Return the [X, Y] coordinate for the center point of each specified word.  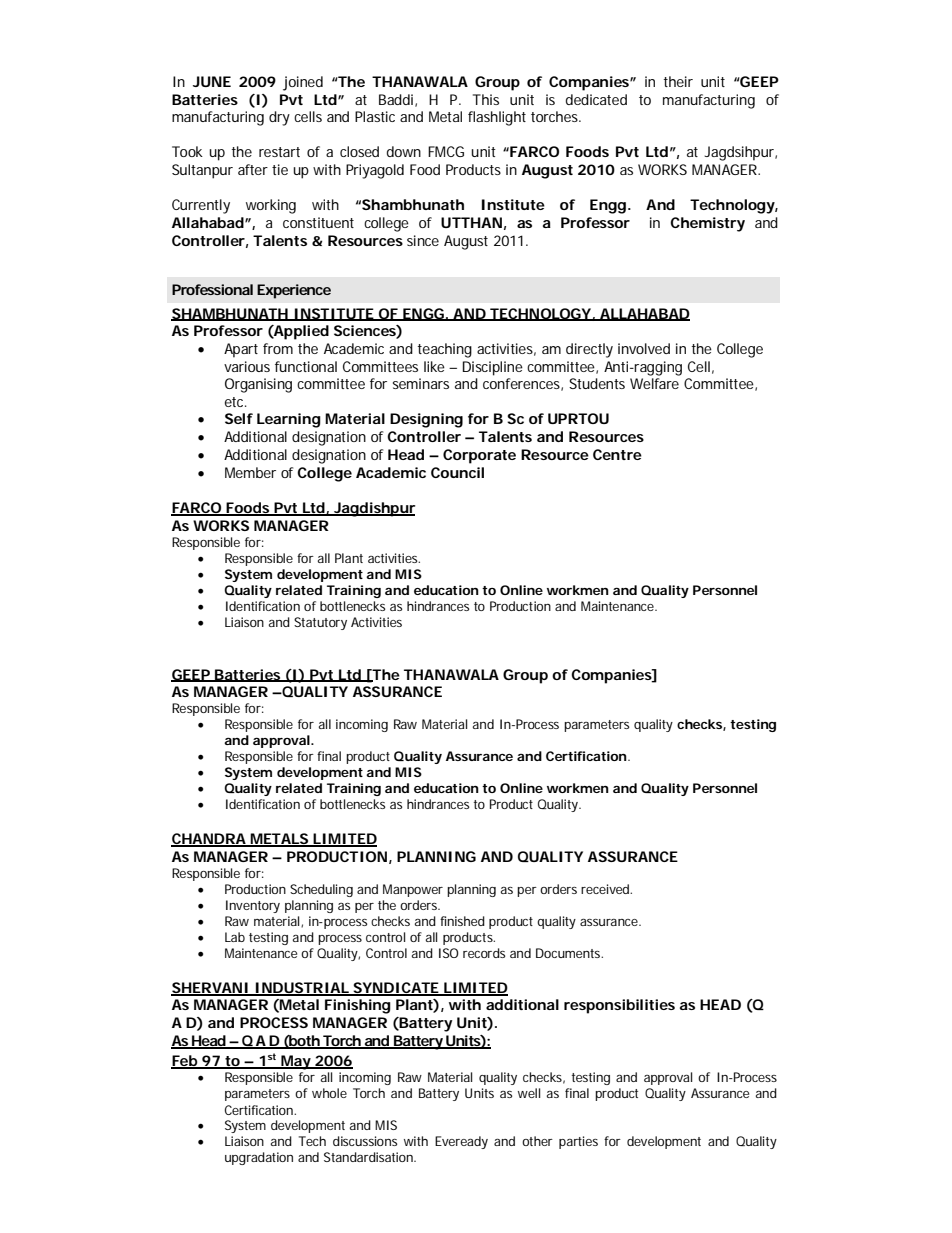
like [434, 366]
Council [457, 472]
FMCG [446, 151]
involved [644, 348]
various [247, 366]
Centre [617, 454]
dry [279, 118]
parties [578, 1142]
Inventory [253, 906]
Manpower [413, 890]
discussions [365, 1141]
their [678, 81]
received [606, 889]
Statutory [320, 623]
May [296, 1062]
